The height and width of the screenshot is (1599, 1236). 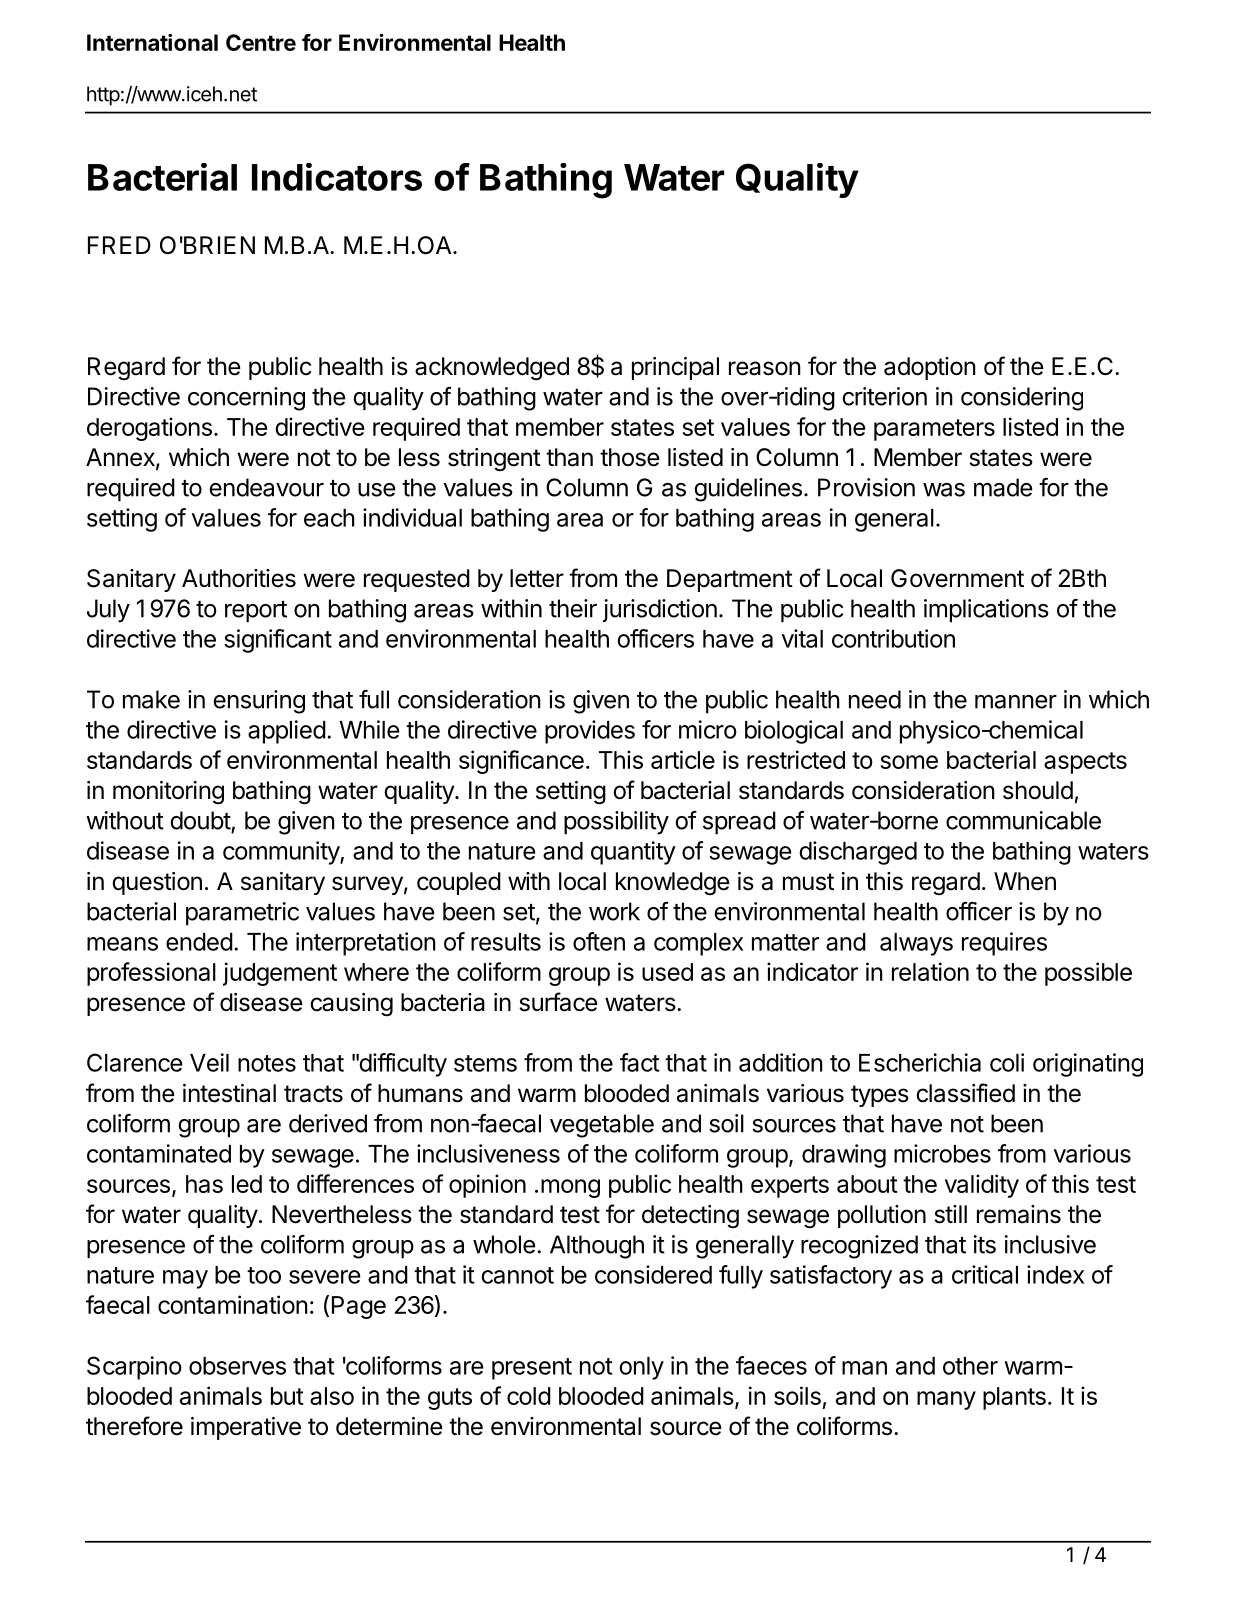 What do you see at coordinates (641, 1368) in the screenshot?
I see `only` at bounding box center [641, 1368].
